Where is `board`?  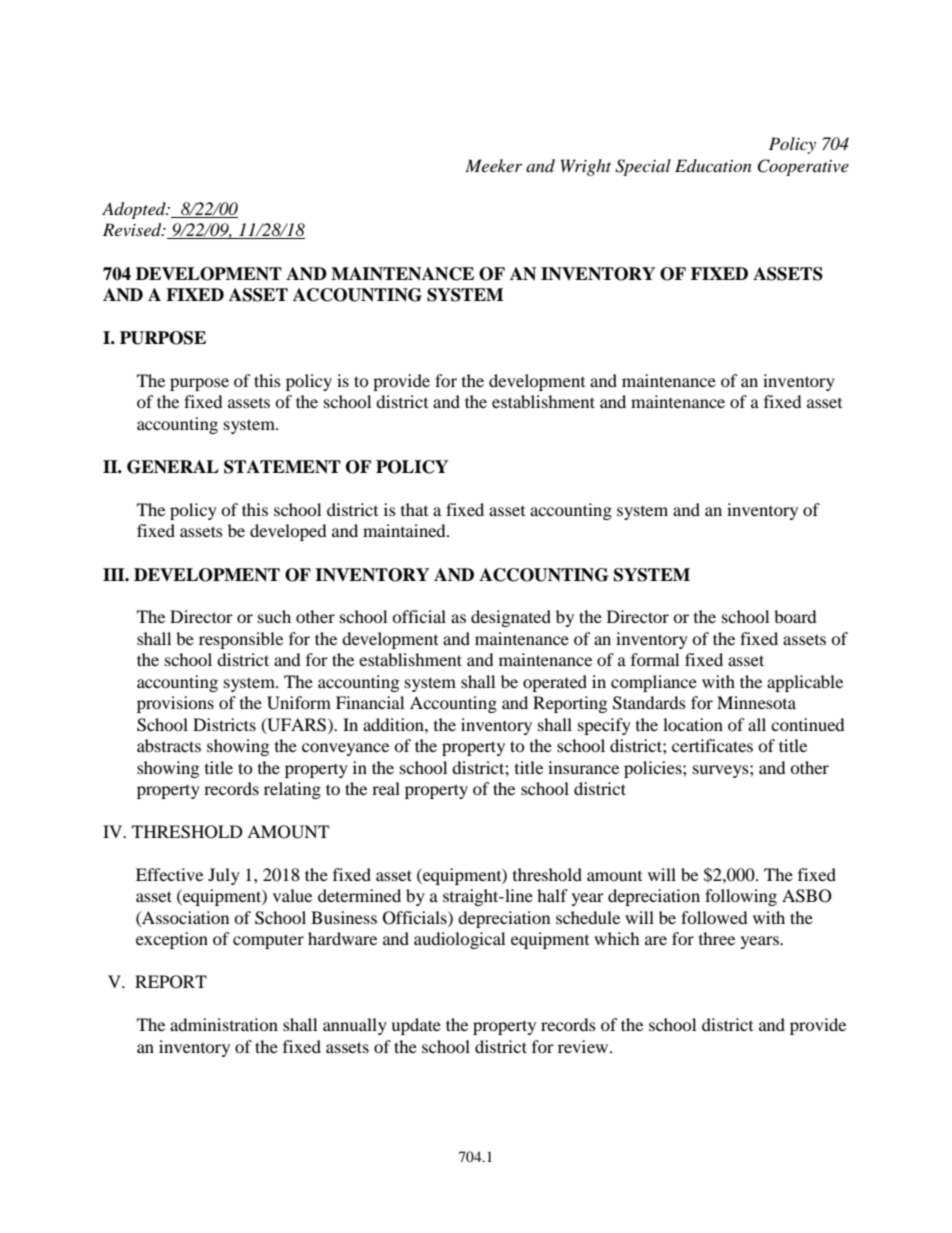
board is located at coordinates (795, 616).
